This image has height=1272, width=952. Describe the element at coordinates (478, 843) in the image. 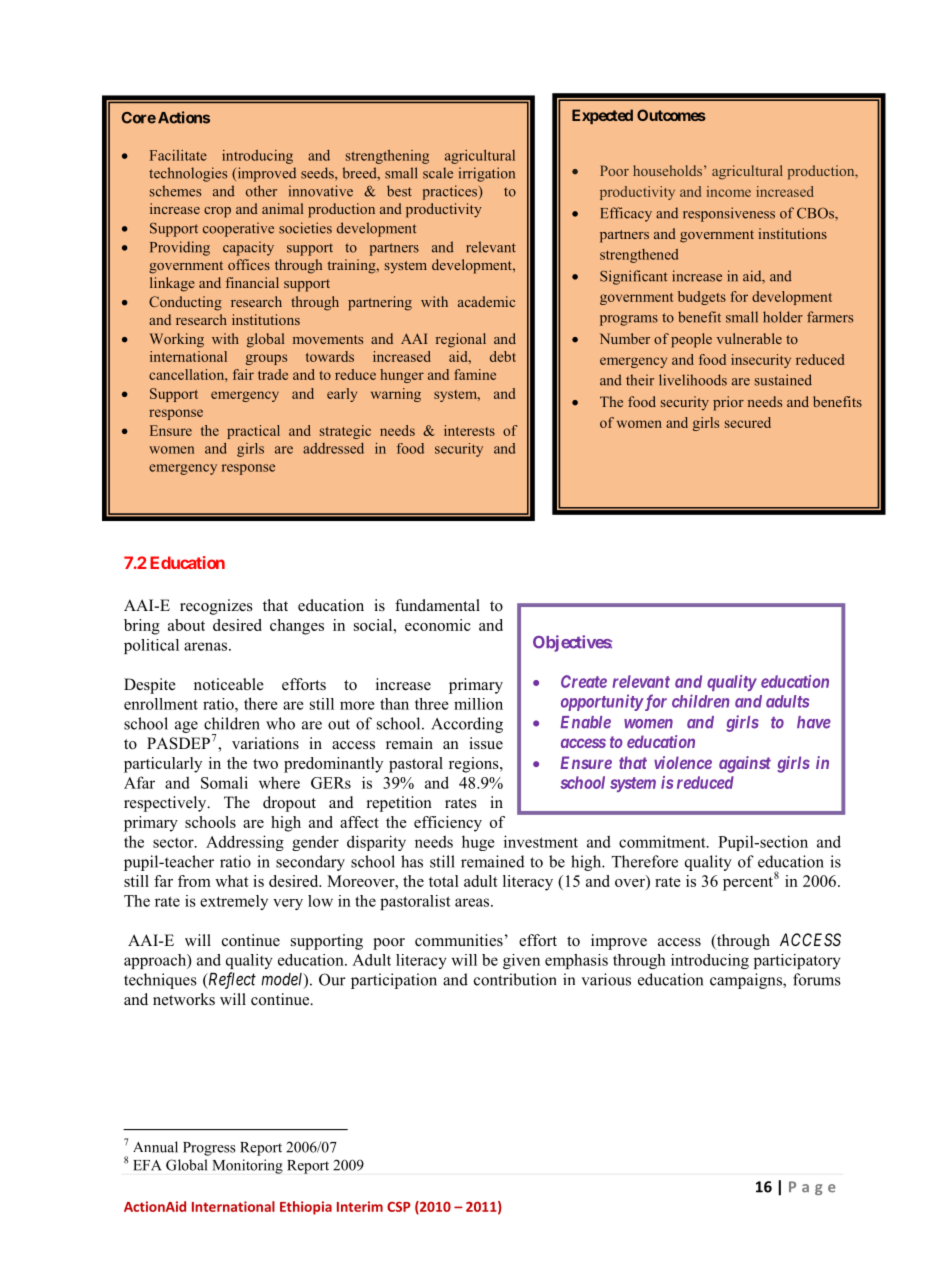

I see `huge` at that location.
